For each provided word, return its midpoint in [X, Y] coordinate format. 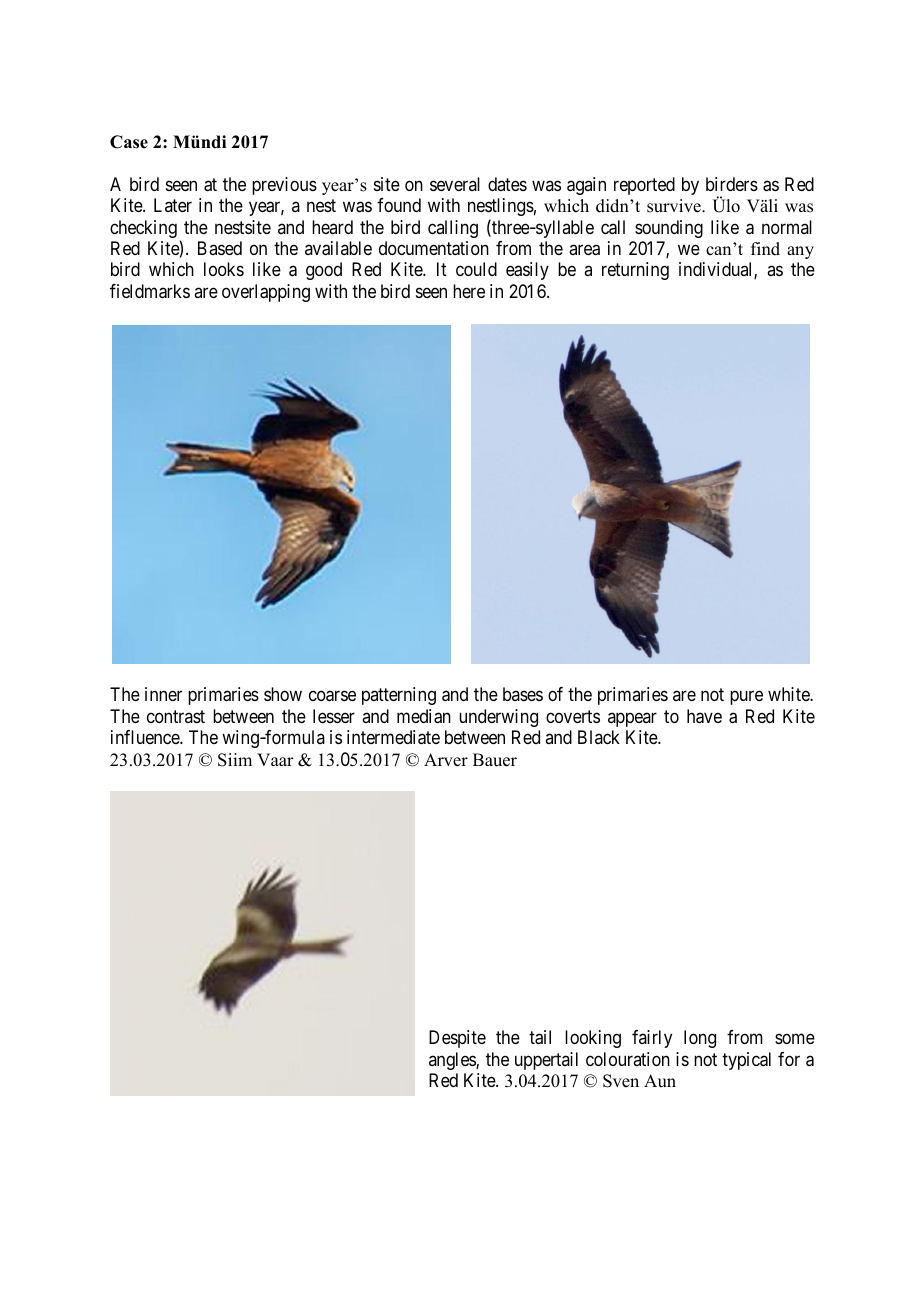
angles [453, 1061]
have [704, 716]
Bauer [495, 760]
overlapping [266, 293]
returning [635, 271]
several [455, 184]
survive [675, 206]
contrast [176, 716]
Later [173, 205]
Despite [457, 1039]
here [469, 291]
